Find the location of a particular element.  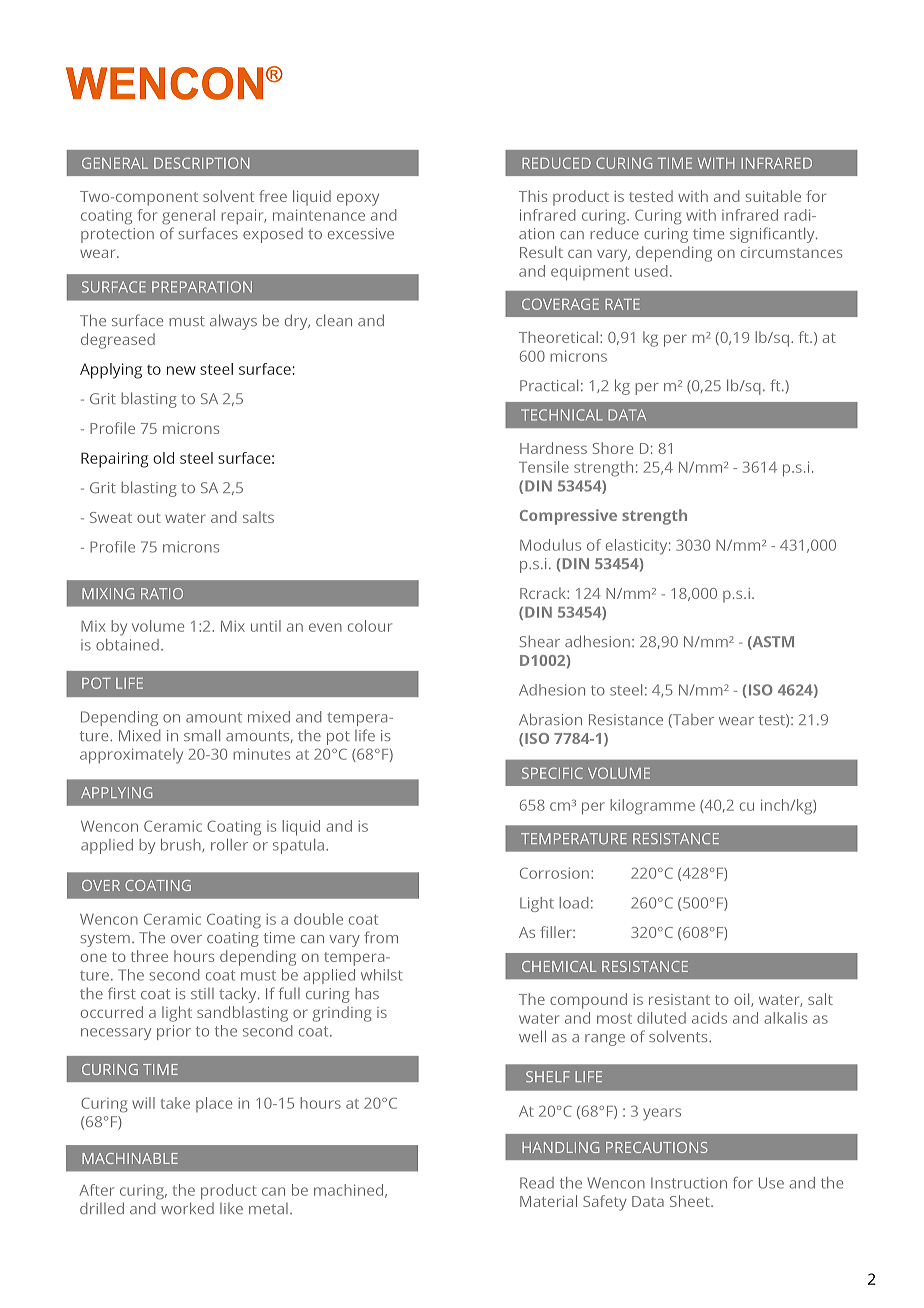

Instruction is located at coordinates (689, 1183).
